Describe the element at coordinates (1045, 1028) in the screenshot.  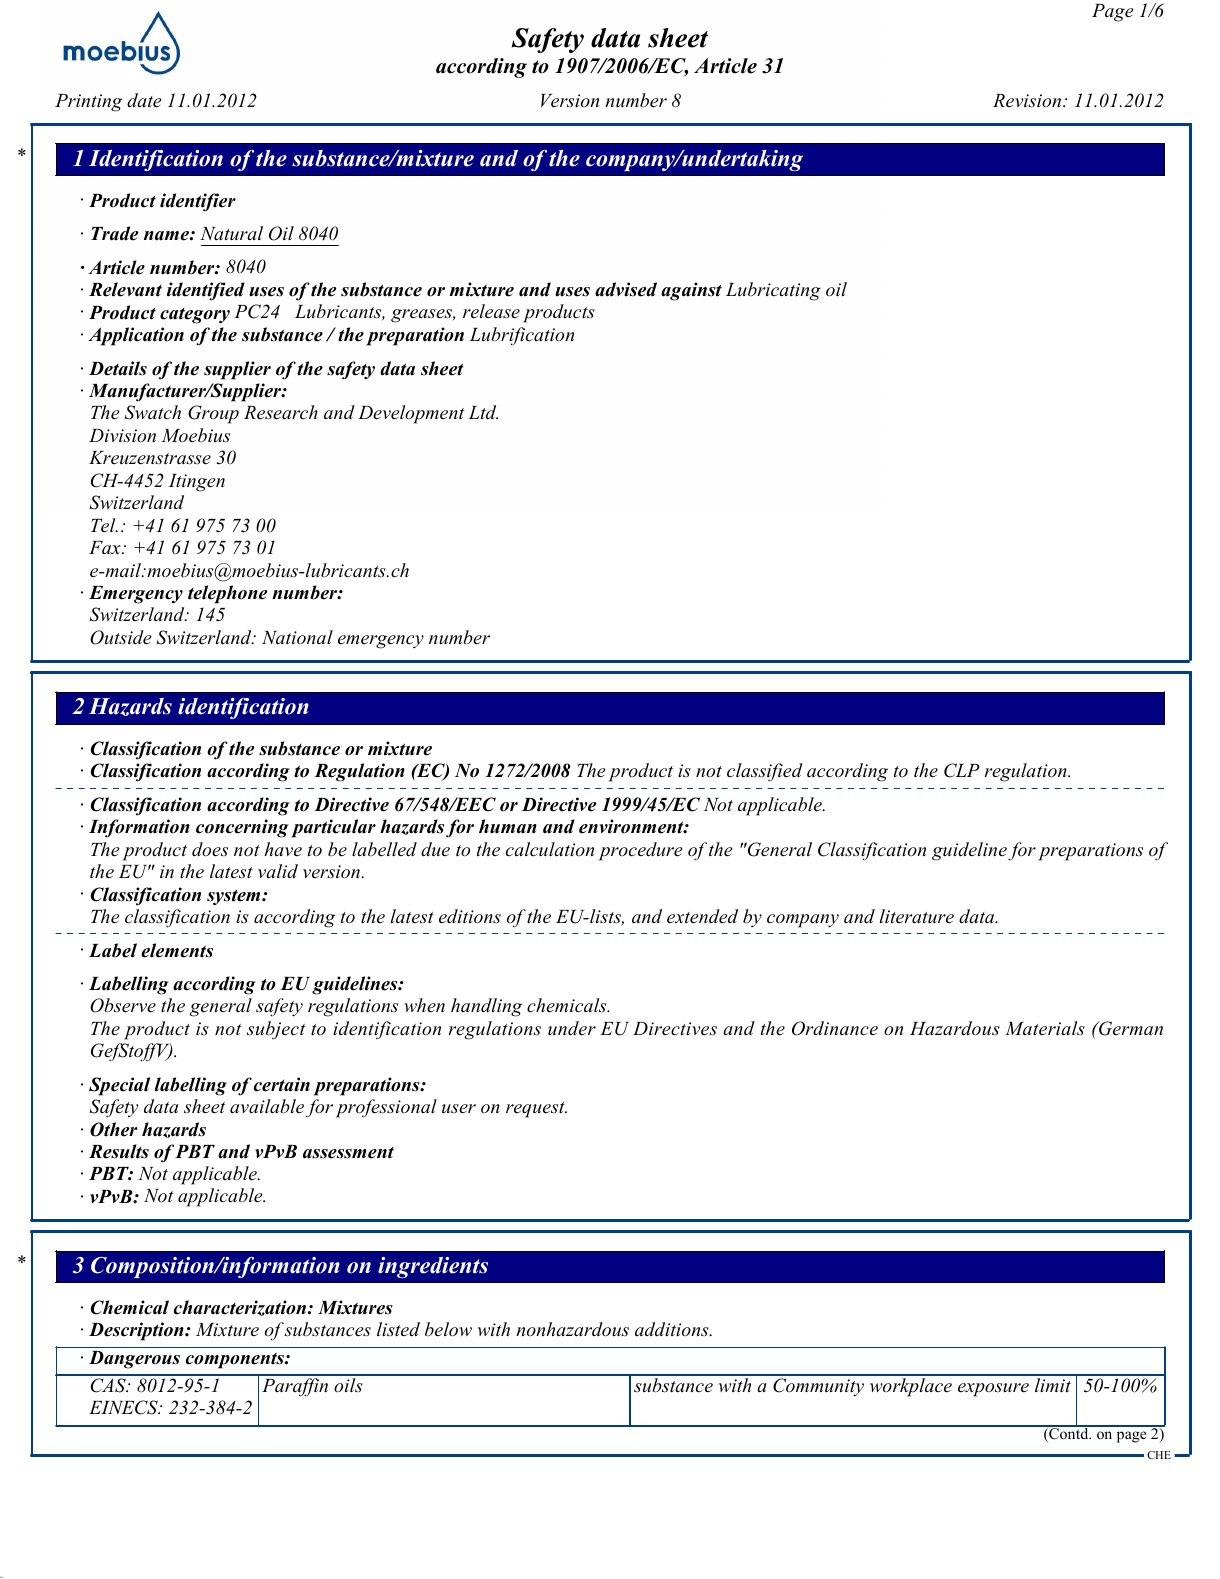
I see `Materials` at that location.
